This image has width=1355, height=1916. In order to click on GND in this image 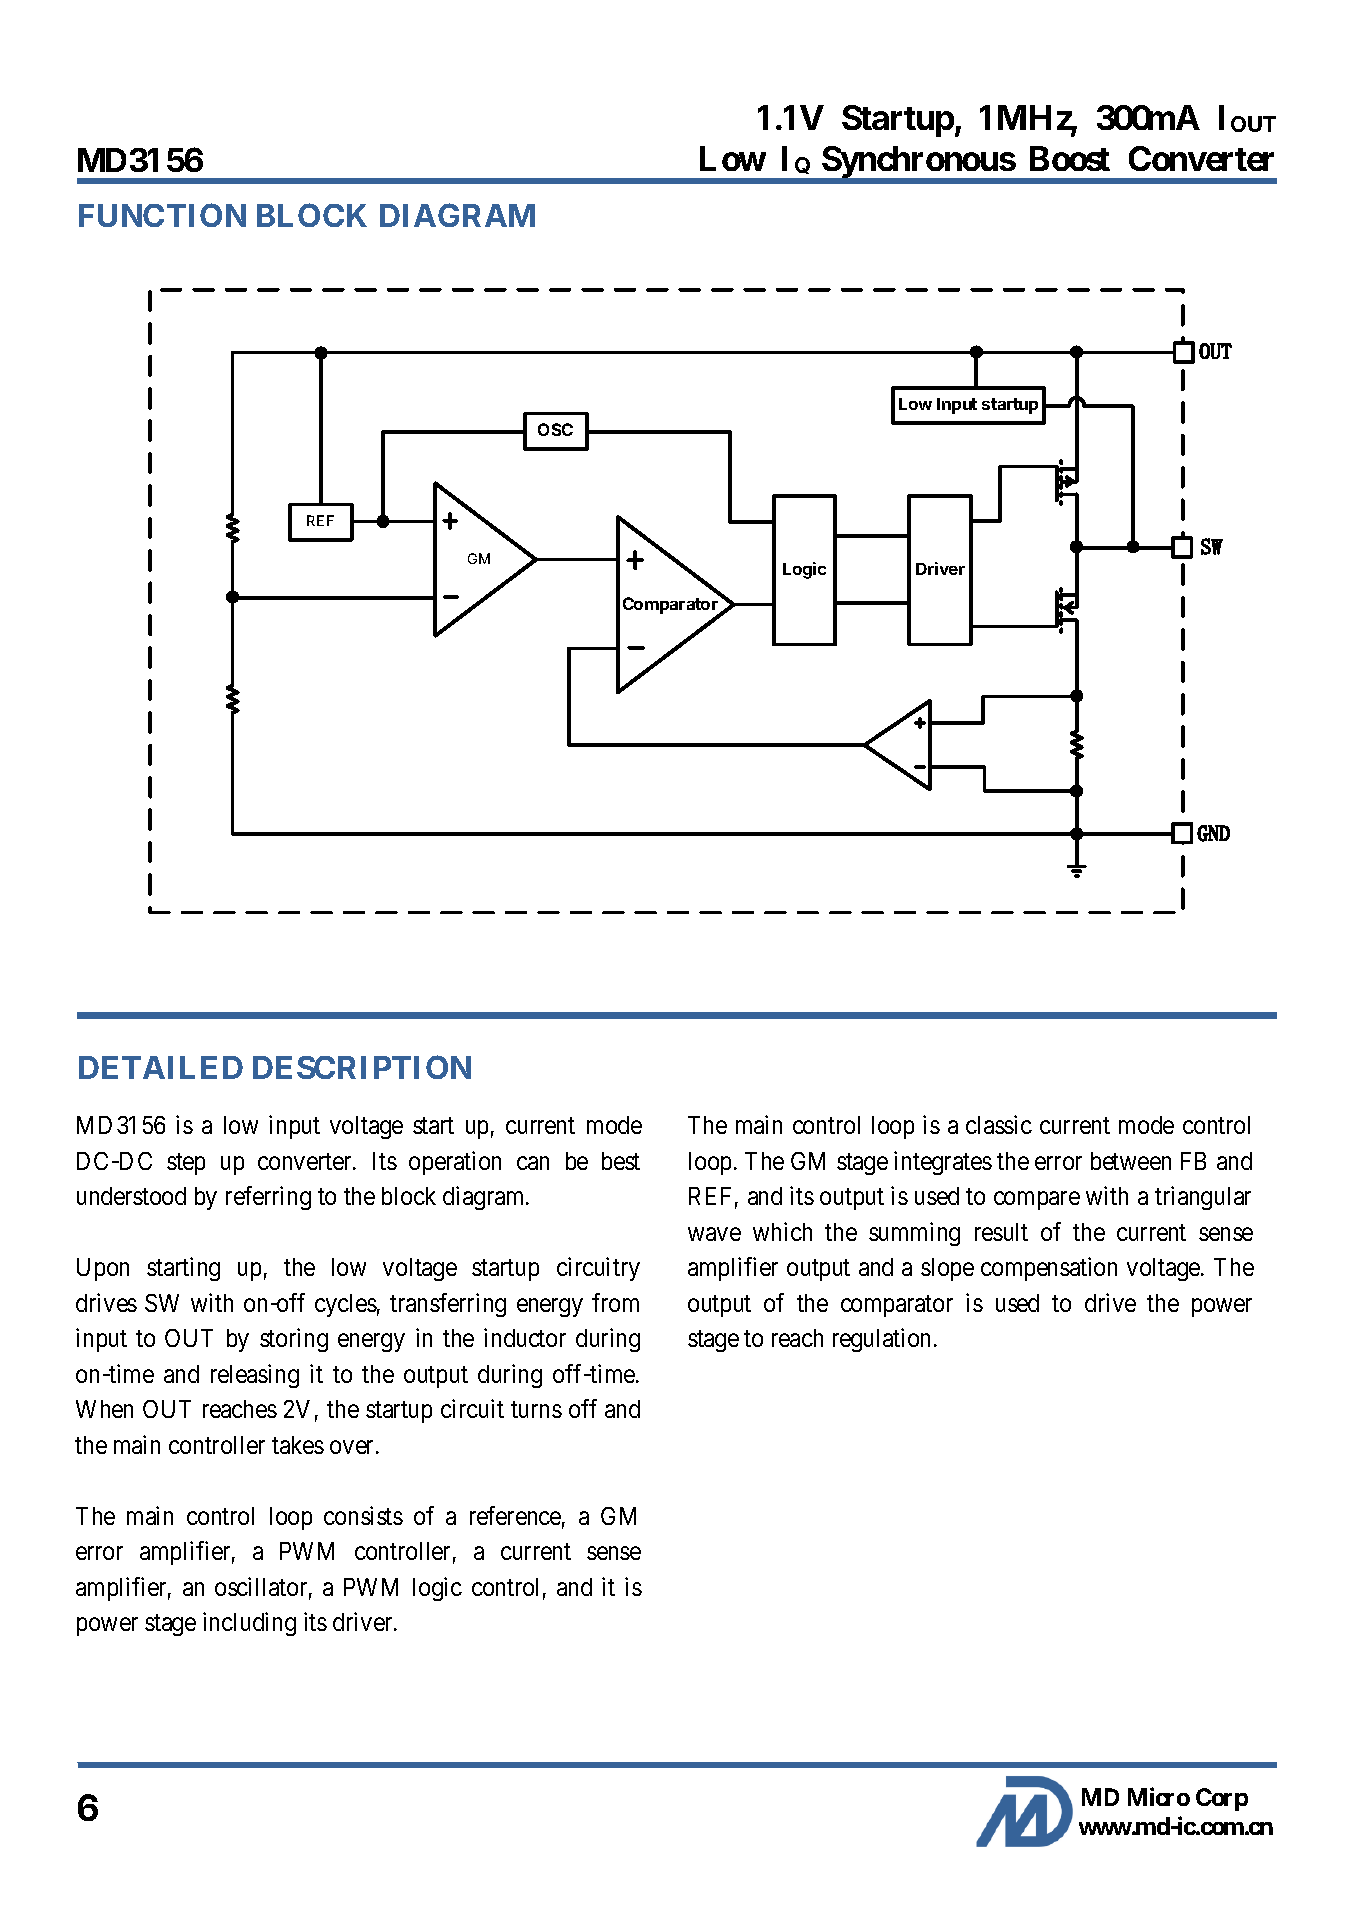, I will do `click(1213, 833)`.
